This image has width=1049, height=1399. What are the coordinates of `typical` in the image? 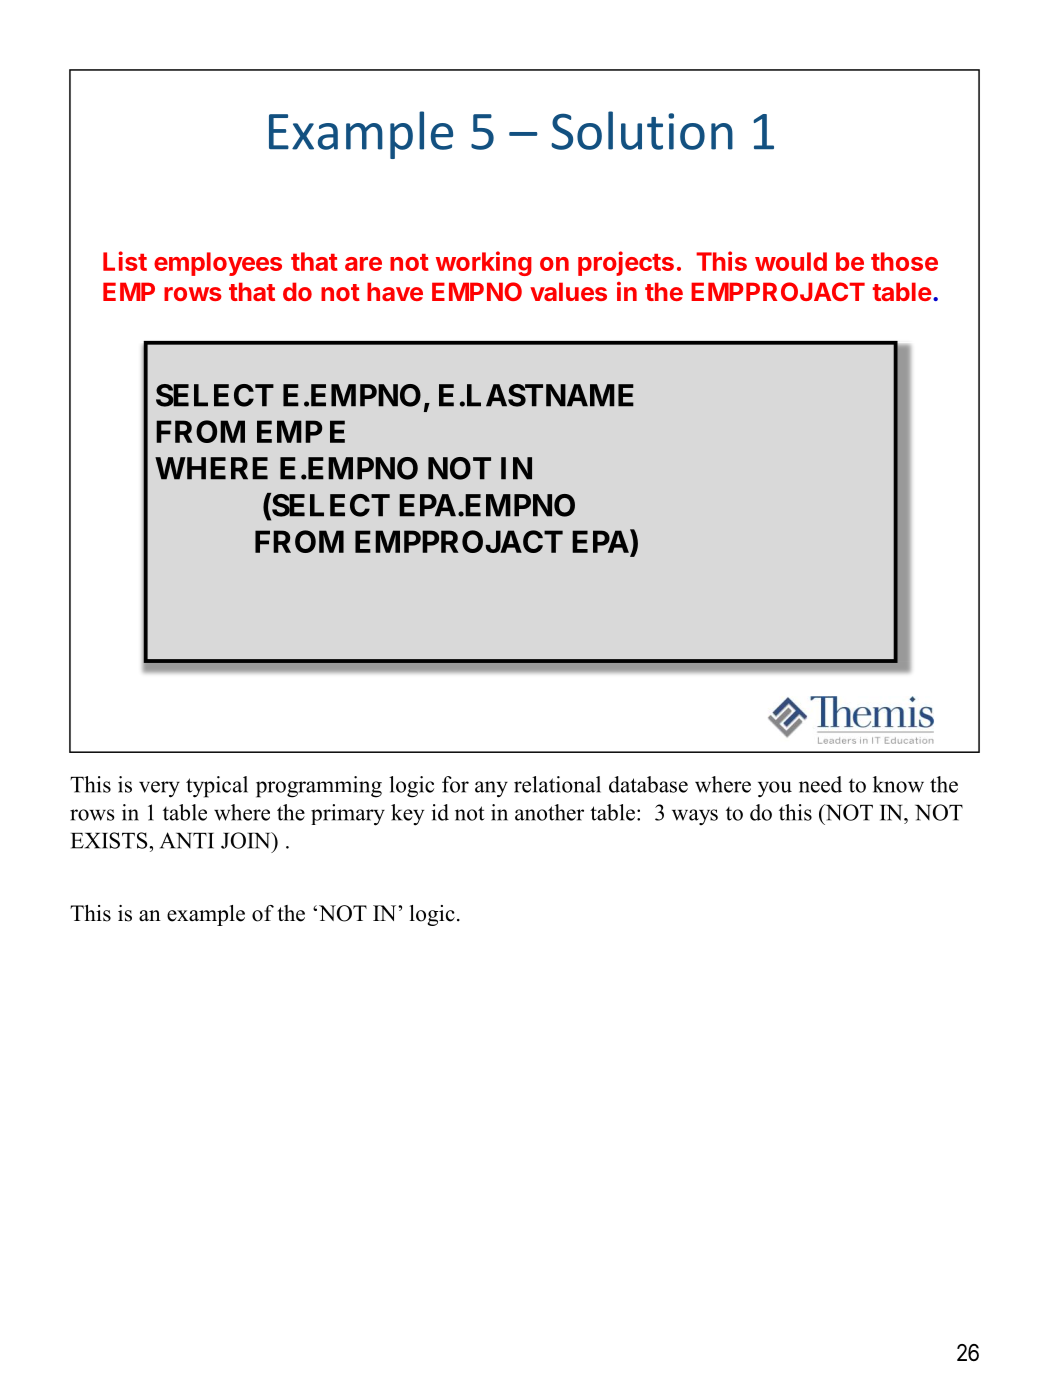 It's located at (217, 787).
